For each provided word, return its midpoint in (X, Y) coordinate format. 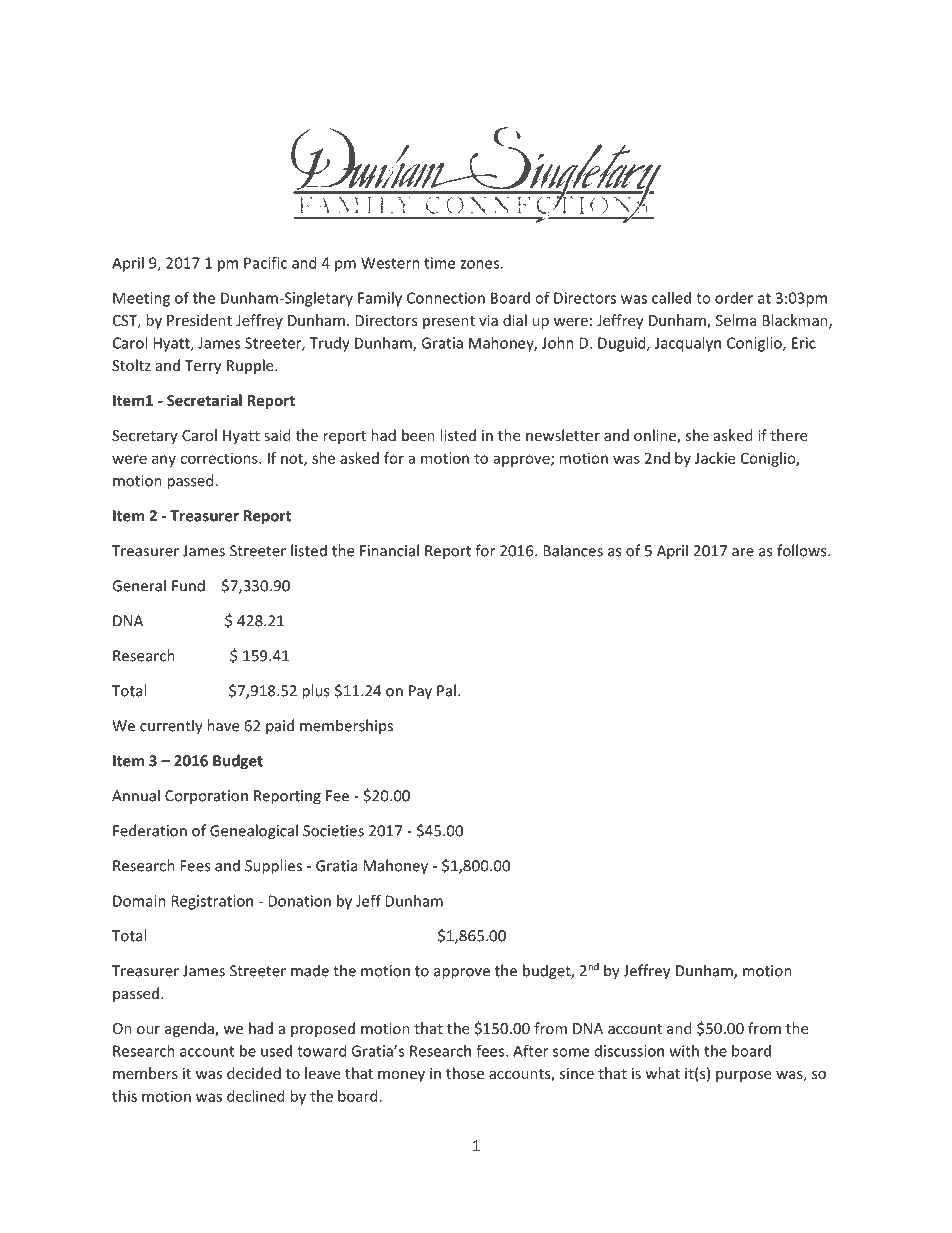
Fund (188, 585)
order (734, 298)
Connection (446, 298)
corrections (220, 458)
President (199, 320)
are (743, 552)
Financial (389, 550)
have (223, 725)
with (684, 1051)
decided (254, 1073)
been (418, 435)
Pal (446, 690)
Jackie (715, 458)
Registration (212, 902)
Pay (420, 692)
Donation (299, 901)
